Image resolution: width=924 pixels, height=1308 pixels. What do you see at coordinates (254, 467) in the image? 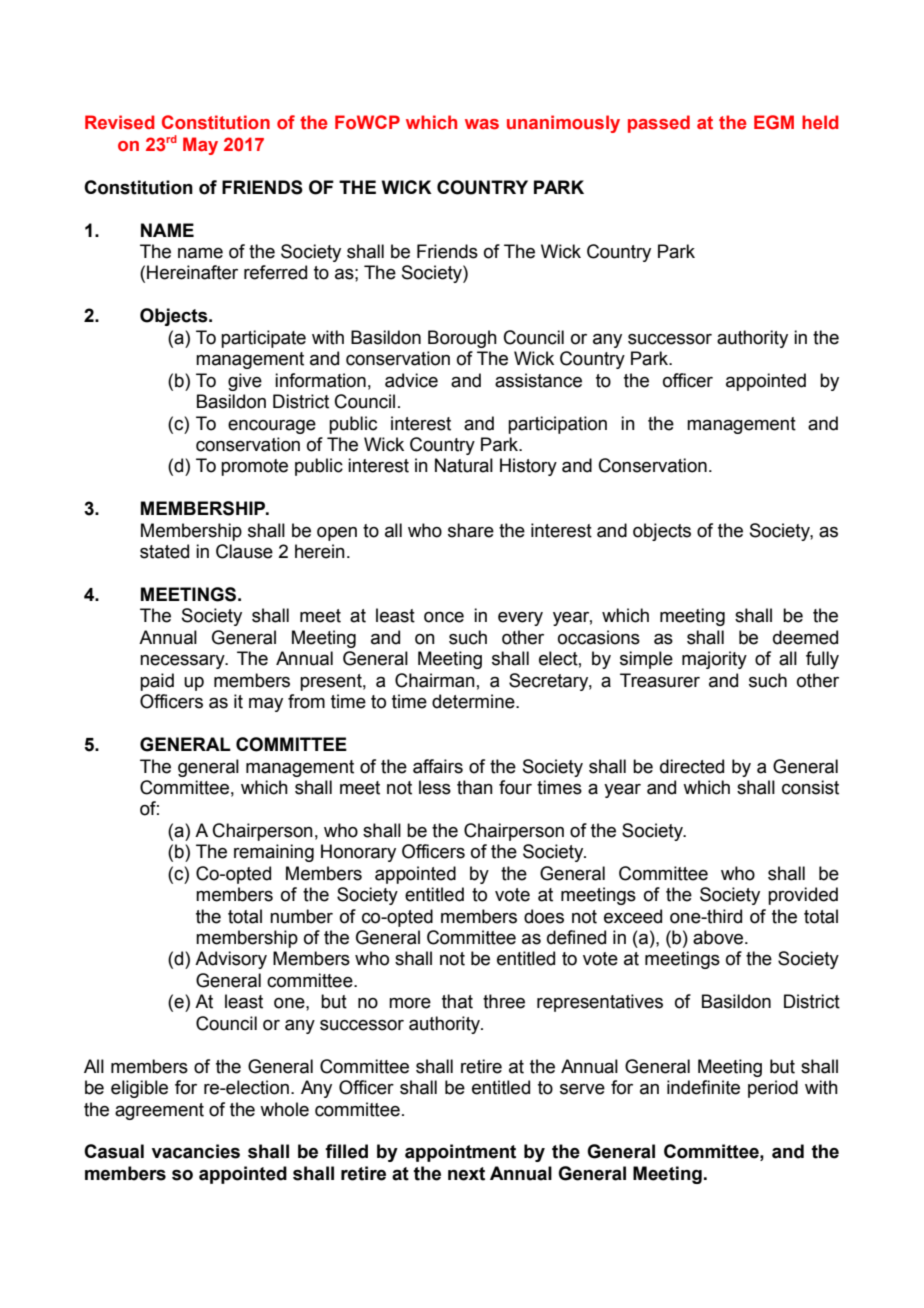
I see `promote` at bounding box center [254, 467].
